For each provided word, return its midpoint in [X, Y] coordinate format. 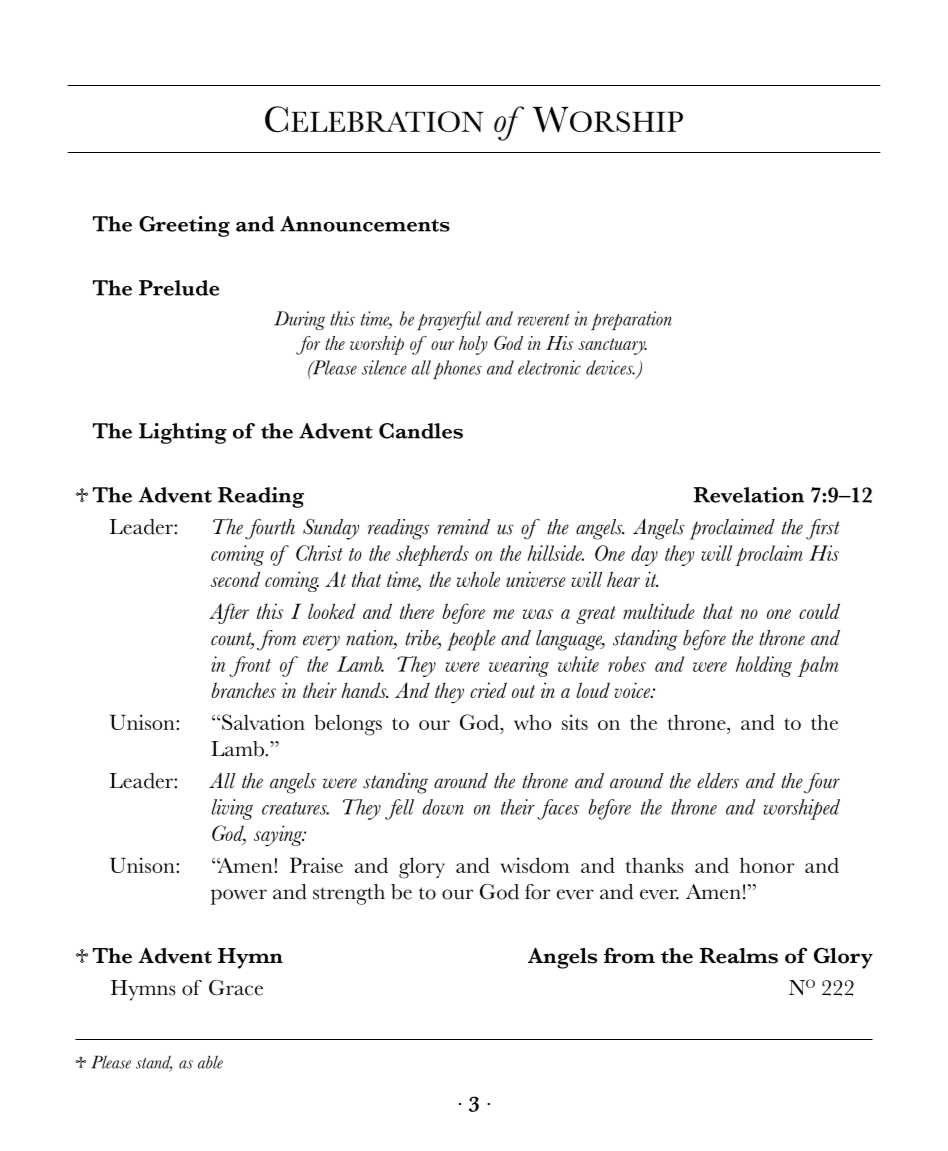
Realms [739, 956]
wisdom [535, 865]
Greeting [184, 226]
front [250, 666]
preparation [631, 320]
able [210, 1062]
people [471, 640]
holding [764, 666]
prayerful [449, 321]
